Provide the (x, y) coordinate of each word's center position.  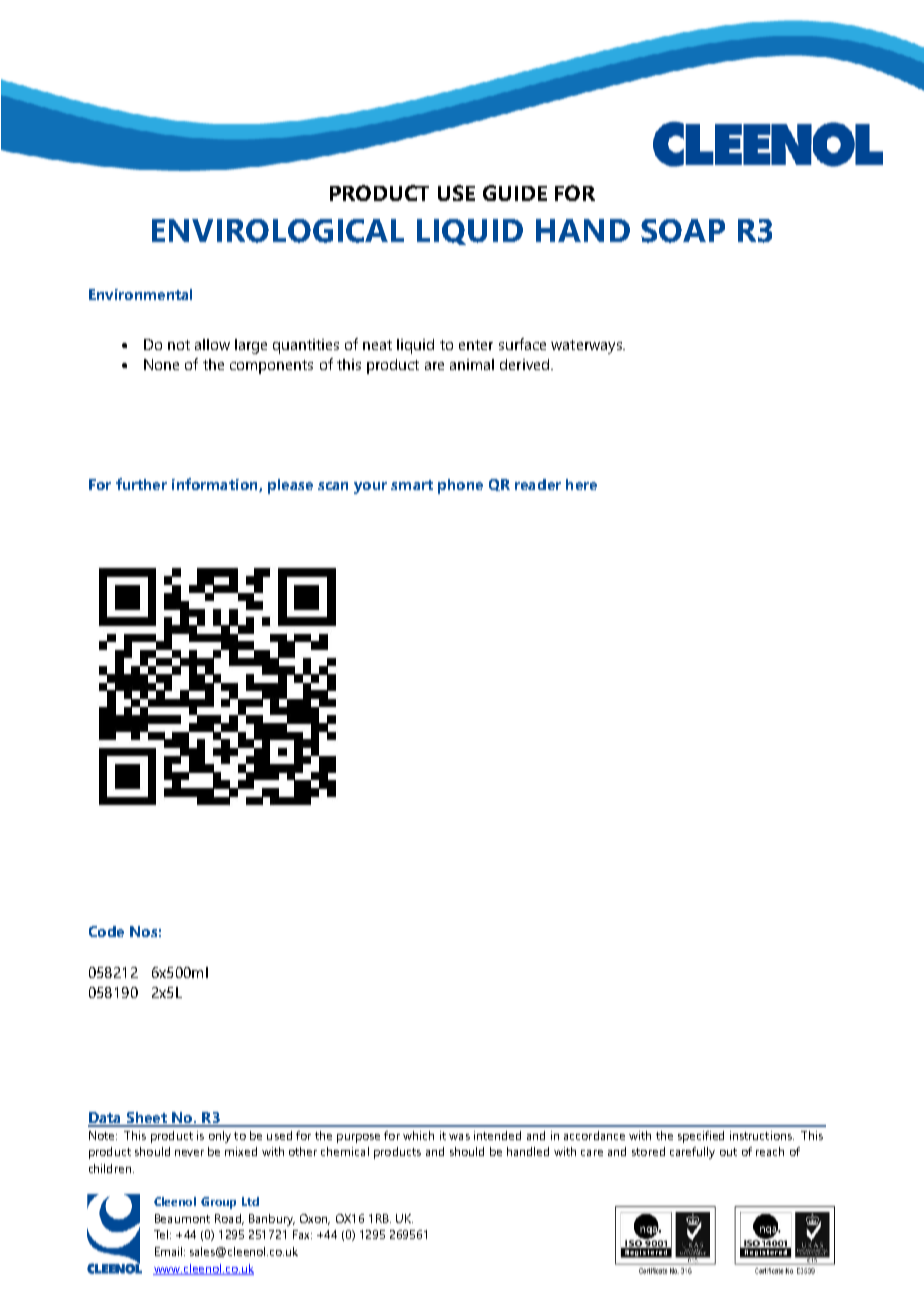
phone (460, 486)
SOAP (683, 231)
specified (701, 1137)
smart (412, 485)
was (459, 1137)
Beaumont (182, 1218)
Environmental (140, 294)
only (220, 1137)
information (216, 485)
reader (538, 484)
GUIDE (515, 193)
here (581, 484)
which (418, 1135)
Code (106, 931)
